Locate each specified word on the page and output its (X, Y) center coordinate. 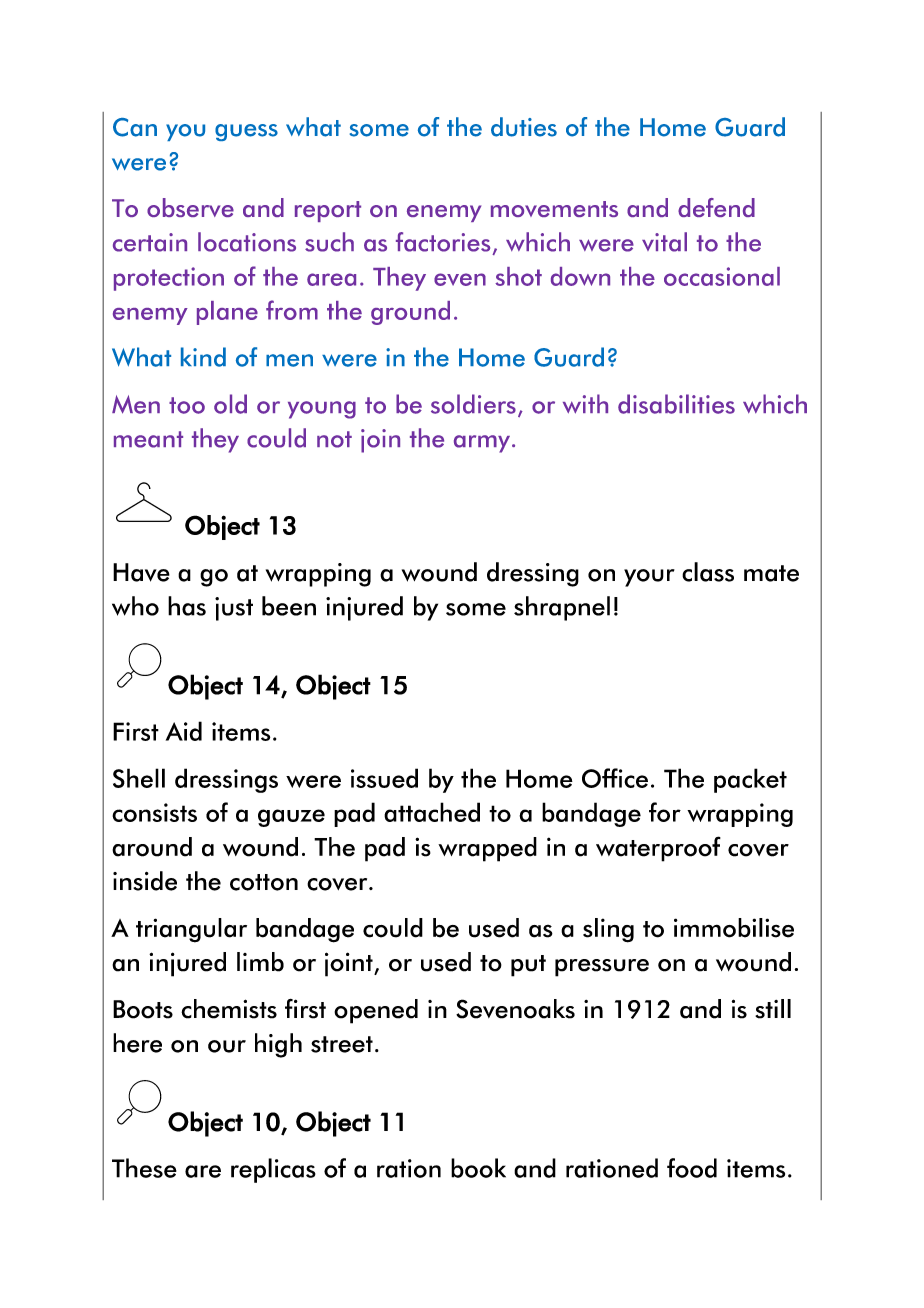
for (665, 812)
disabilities (676, 404)
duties (524, 127)
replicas (273, 1170)
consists (154, 812)
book (478, 1168)
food (692, 1168)
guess (246, 132)
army (483, 444)
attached (432, 812)
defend (716, 207)
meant (148, 439)
